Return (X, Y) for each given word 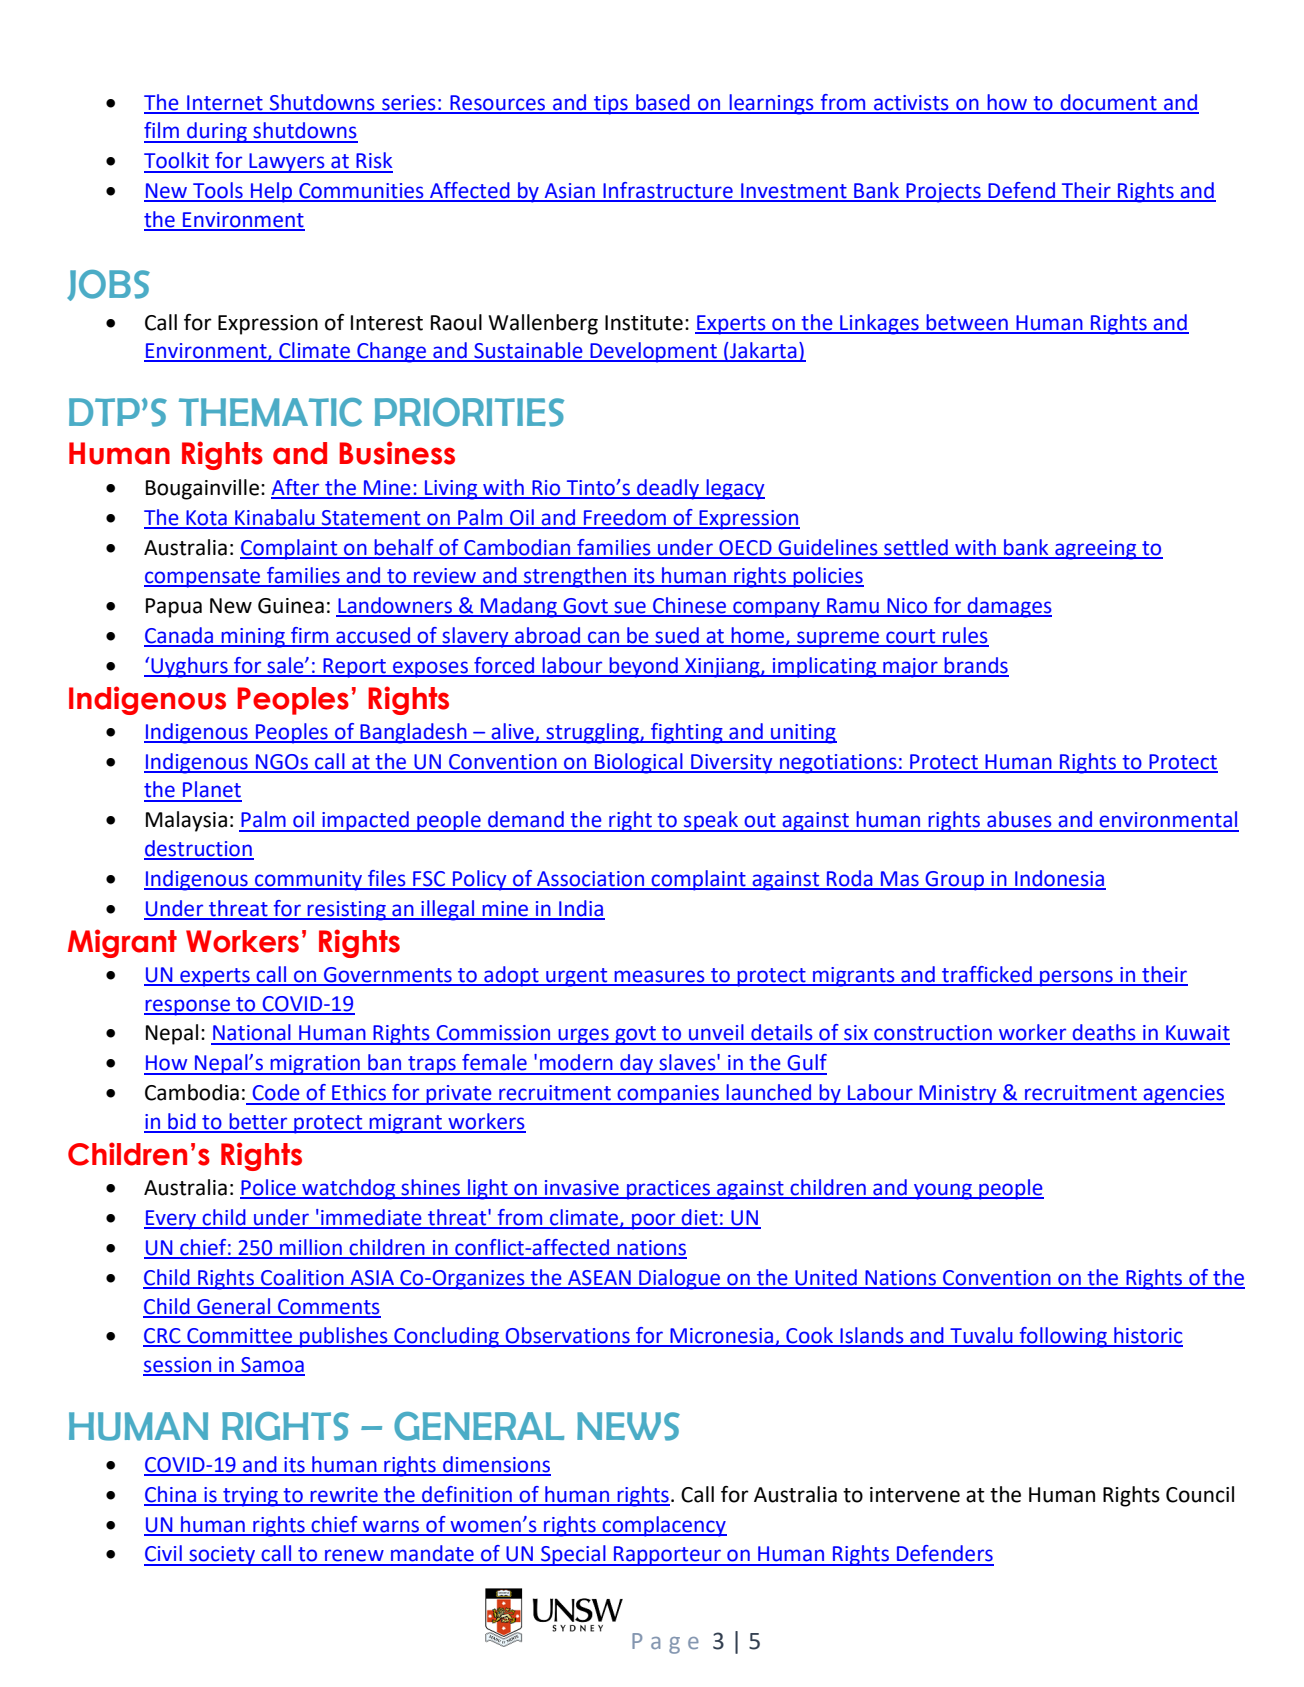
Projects (943, 193)
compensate (203, 578)
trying (250, 1497)
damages (1009, 607)
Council (1200, 1494)
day (637, 1064)
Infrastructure (668, 191)
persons (1076, 978)
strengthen (575, 577)
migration (315, 1065)
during (217, 132)
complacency (663, 1526)
